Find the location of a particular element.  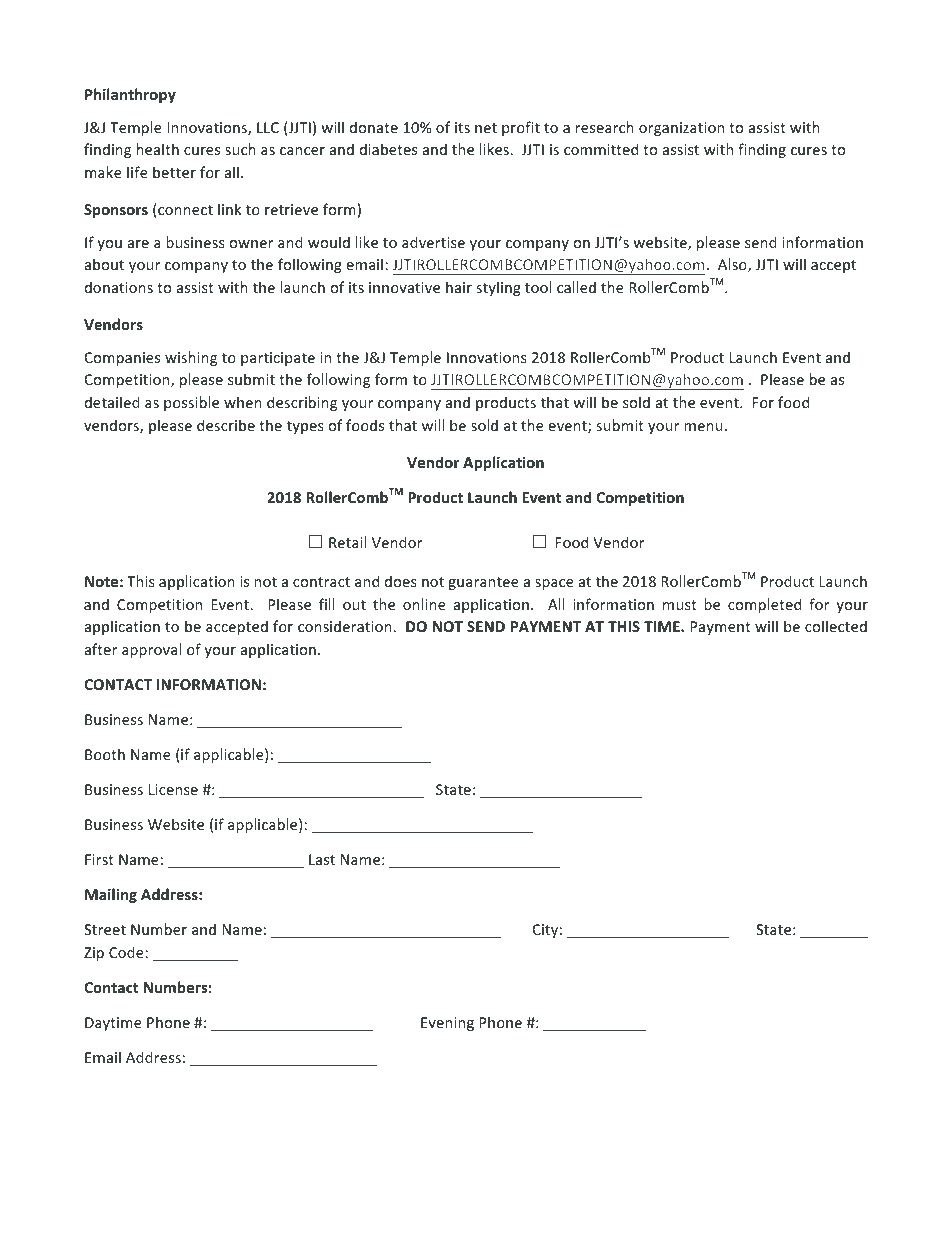

types is located at coordinates (305, 427).
